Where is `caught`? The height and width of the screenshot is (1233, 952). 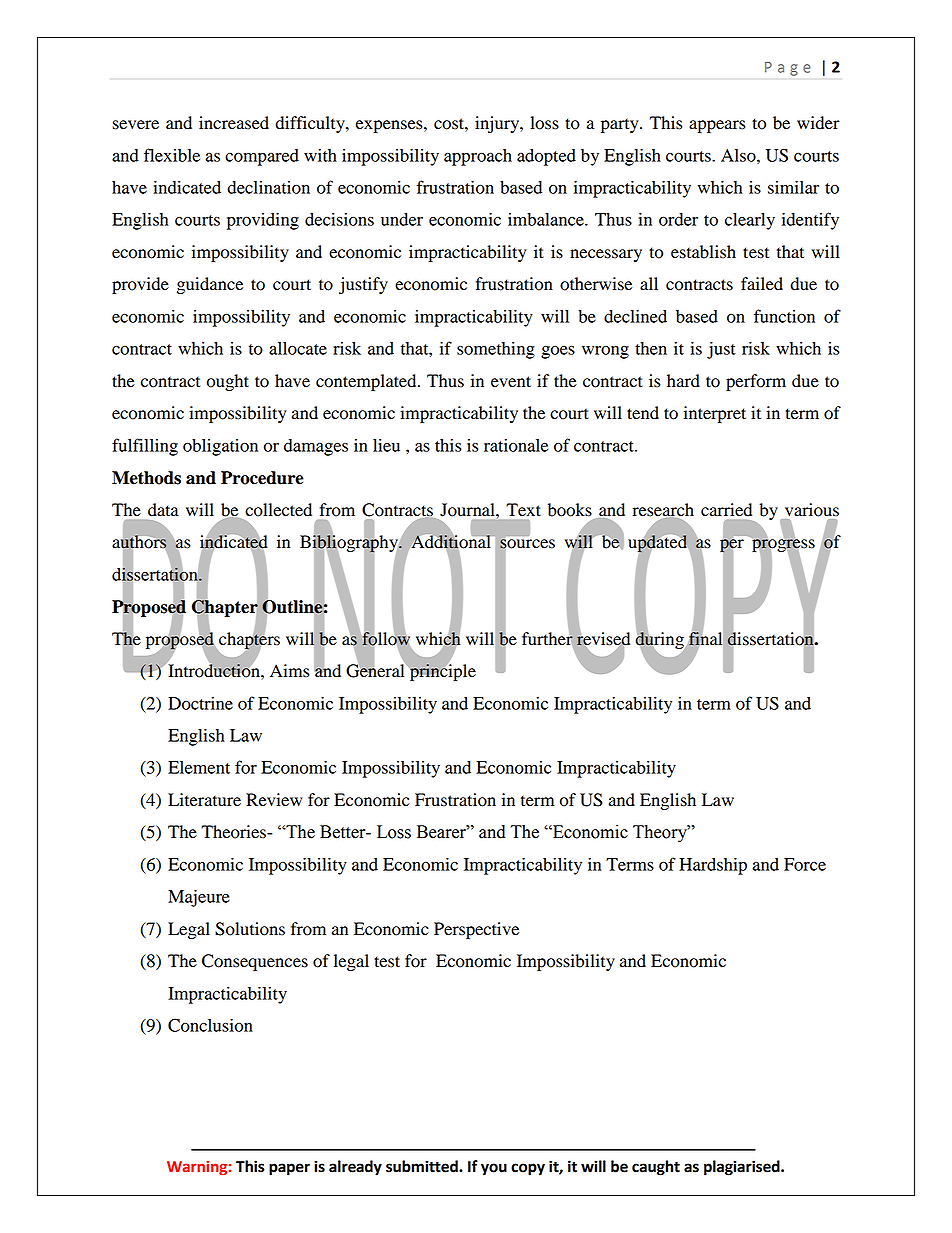
caught is located at coordinates (656, 1168).
